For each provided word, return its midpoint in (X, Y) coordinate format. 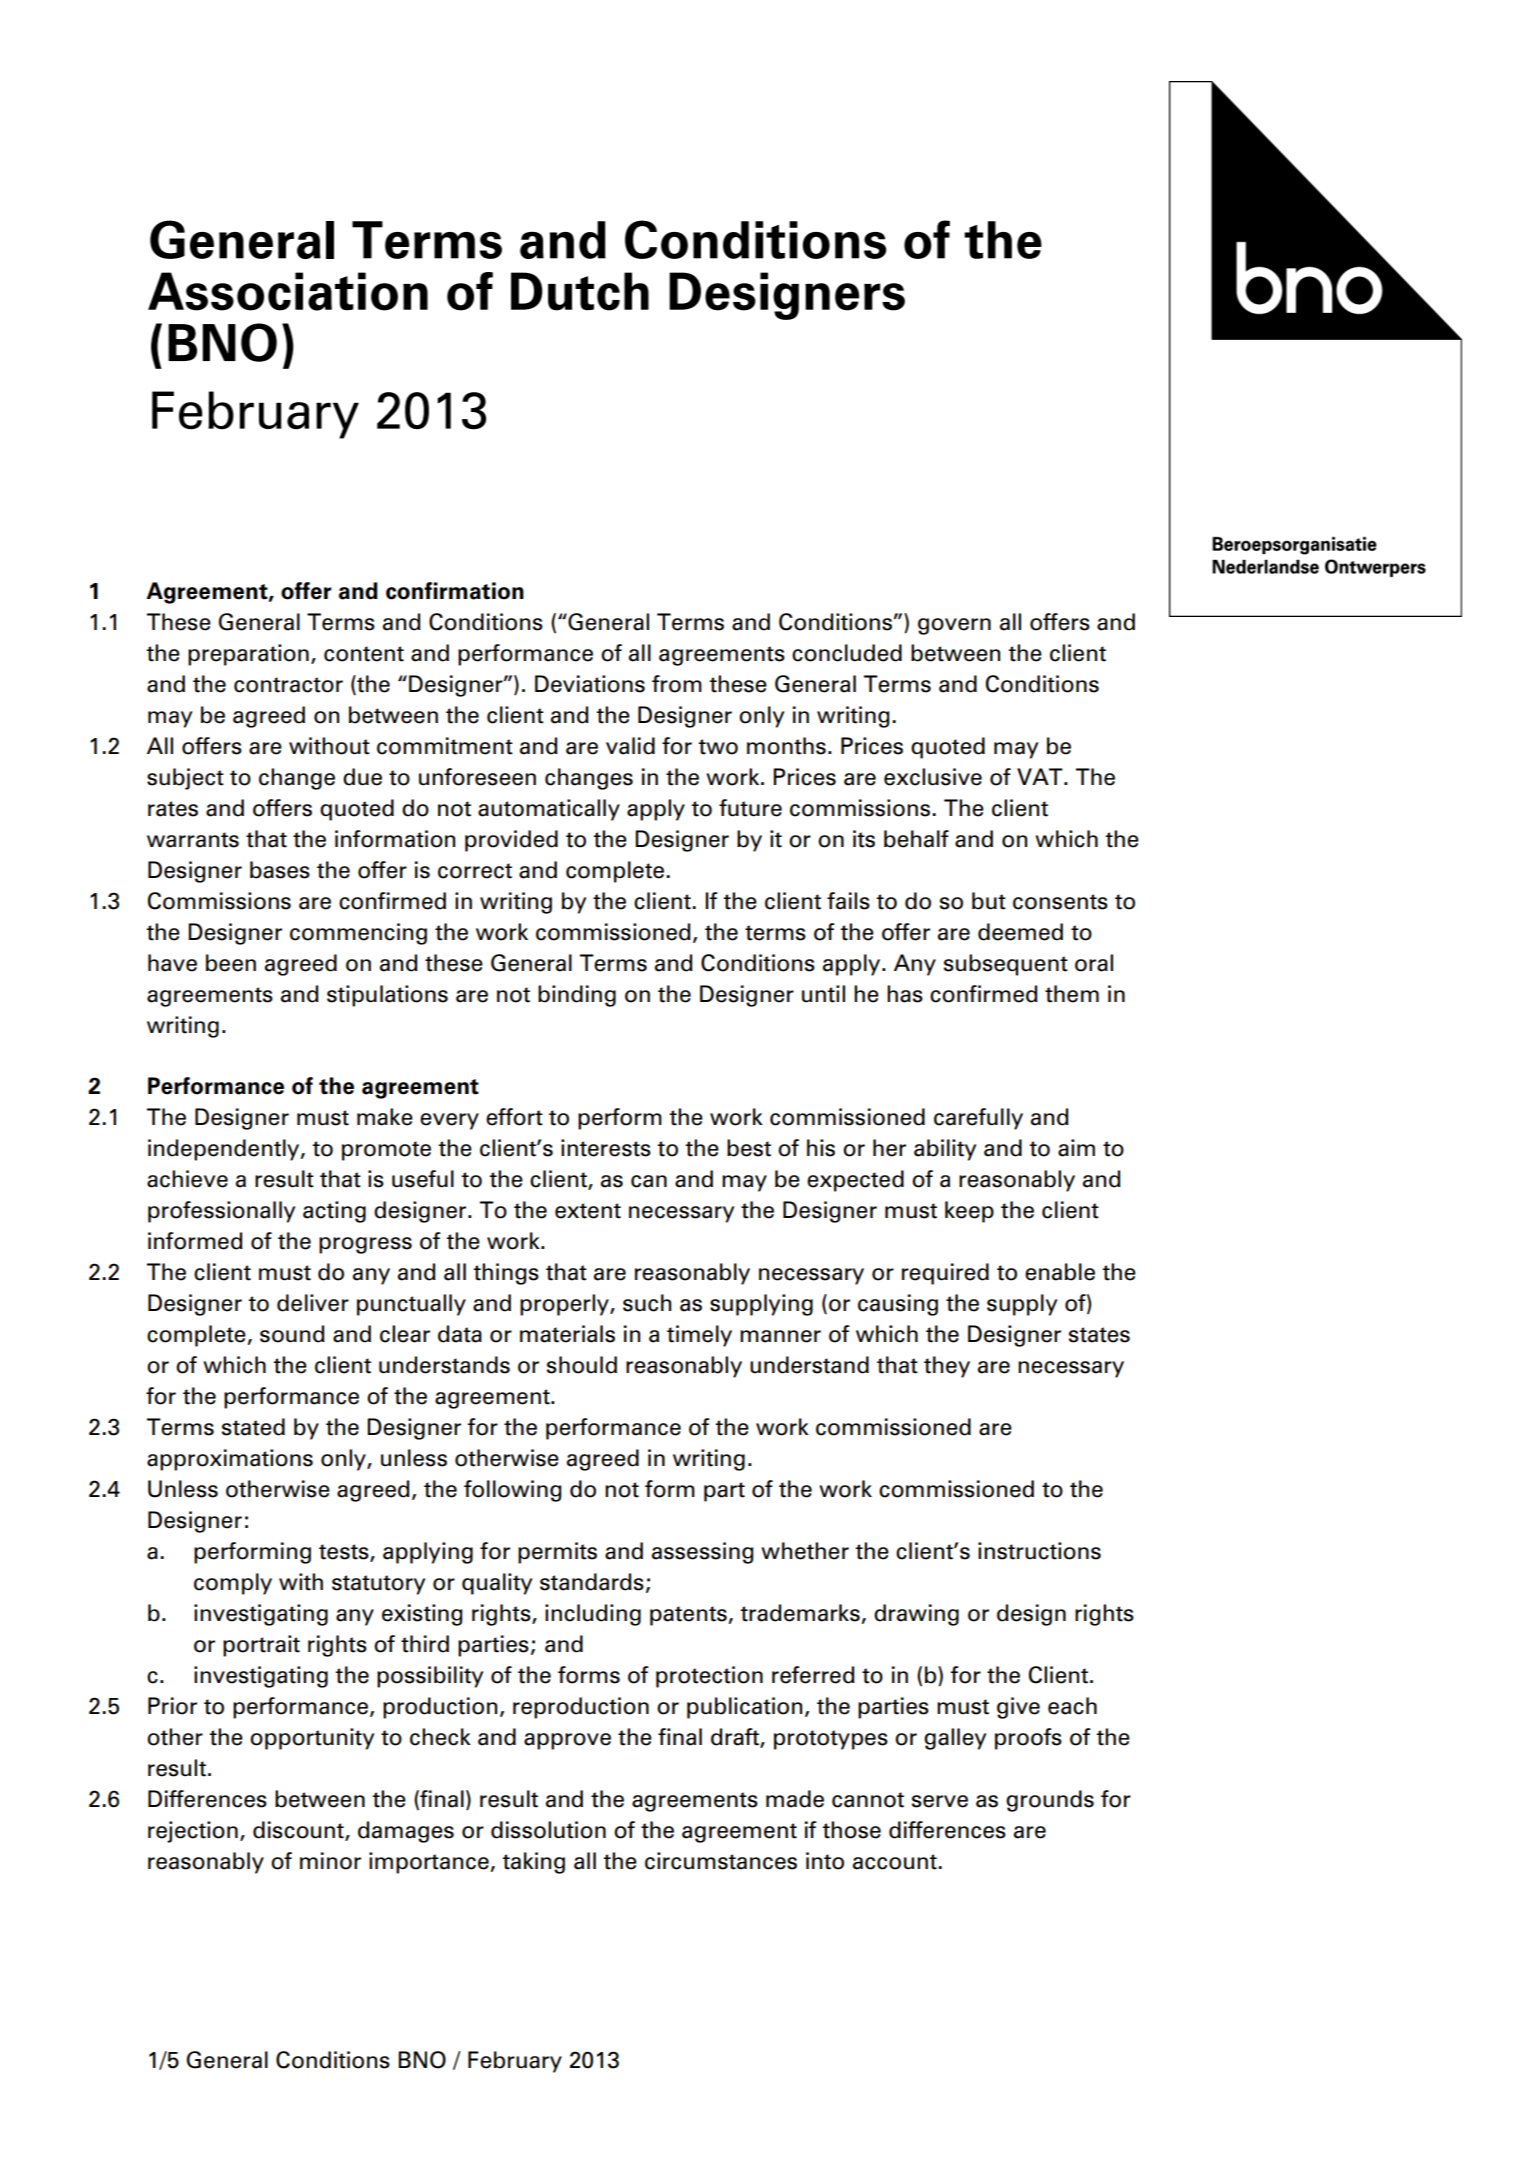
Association (288, 291)
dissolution (548, 1830)
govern (954, 626)
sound (292, 1334)
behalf (916, 839)
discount (299, 1830)
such (647, 1303)
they (947, 1367)
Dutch (580, 291)
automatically (549, 810)
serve (940, 1801)
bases (280, 870)
